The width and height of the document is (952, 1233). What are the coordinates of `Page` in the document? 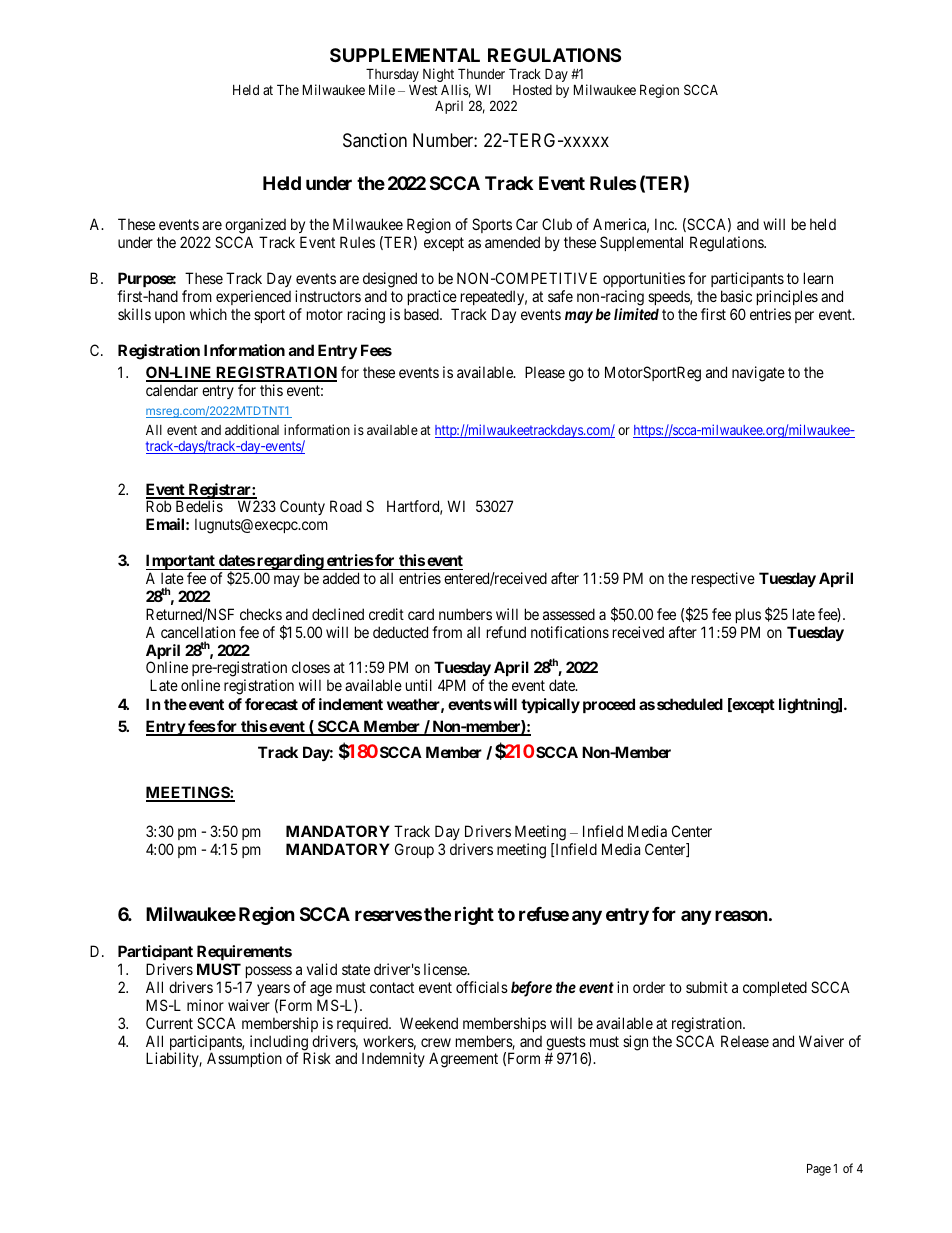 It's located at (819, 1170).
